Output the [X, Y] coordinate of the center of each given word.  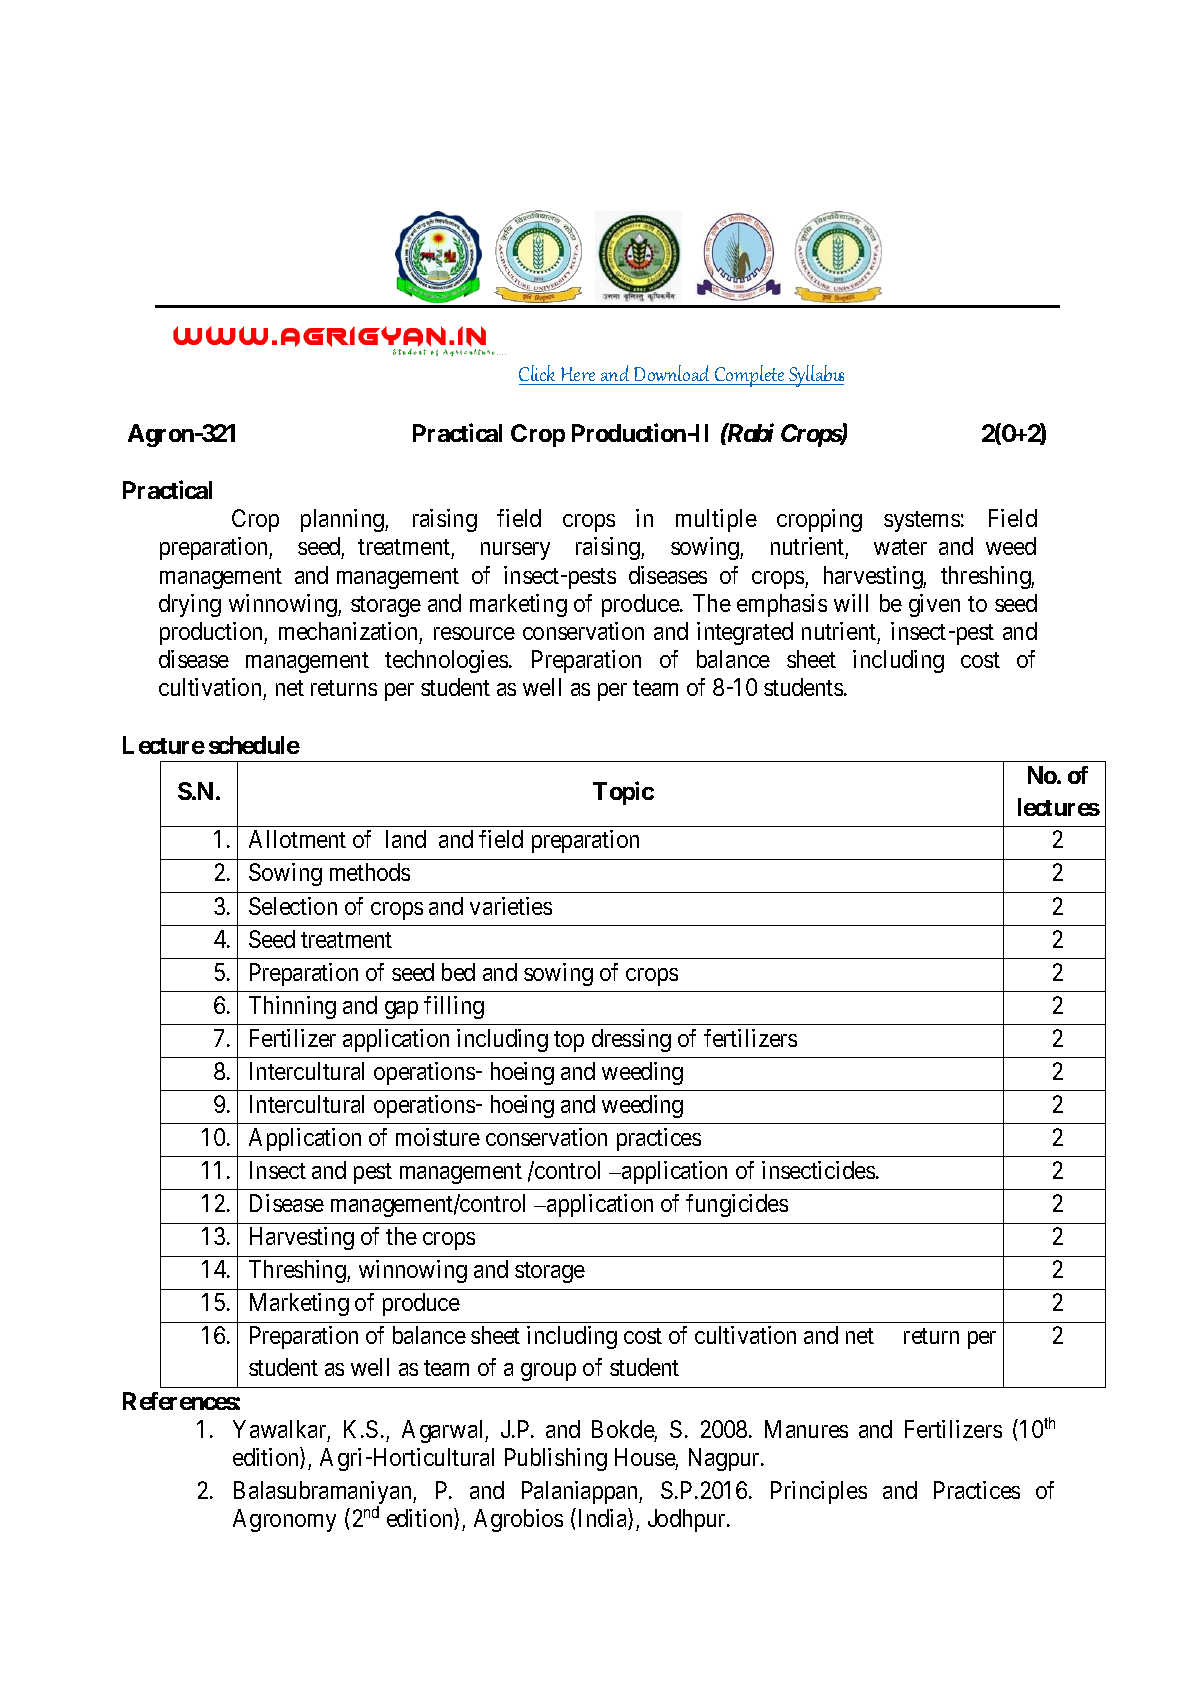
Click [539, 375]
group [548, 1372]
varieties [511, 906]
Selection [293, 906]
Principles [819, 1492]
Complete [750, 376]
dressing [631, 1040]
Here [578, 376]
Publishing [556, 1459]
